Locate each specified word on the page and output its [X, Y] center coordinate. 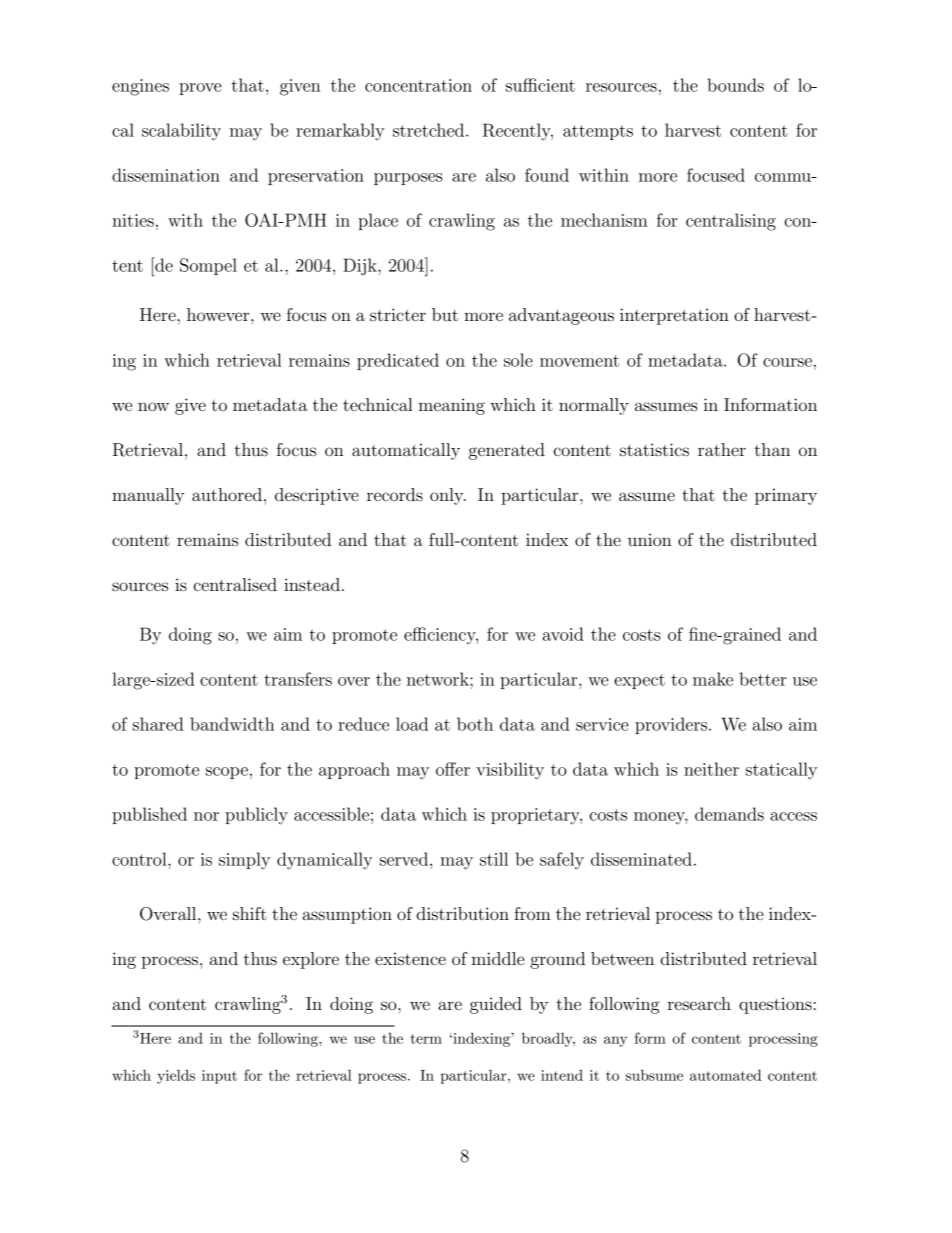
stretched [430, 130]
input [219, 1077]
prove [200, 89]
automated [725, 1075]
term [426, 1039]
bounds [736, 85]
